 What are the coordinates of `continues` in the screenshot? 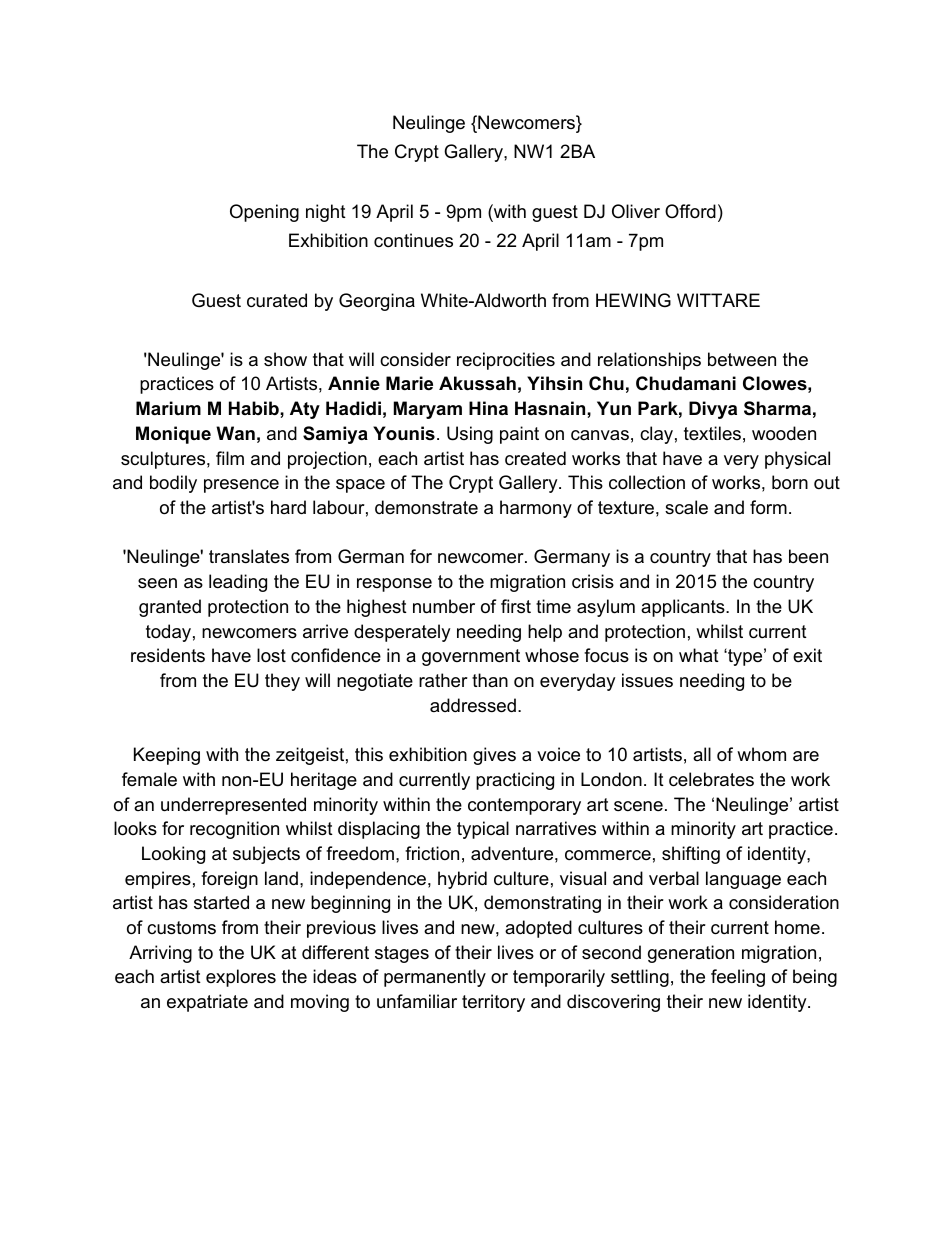 It's located at (413, 240).
